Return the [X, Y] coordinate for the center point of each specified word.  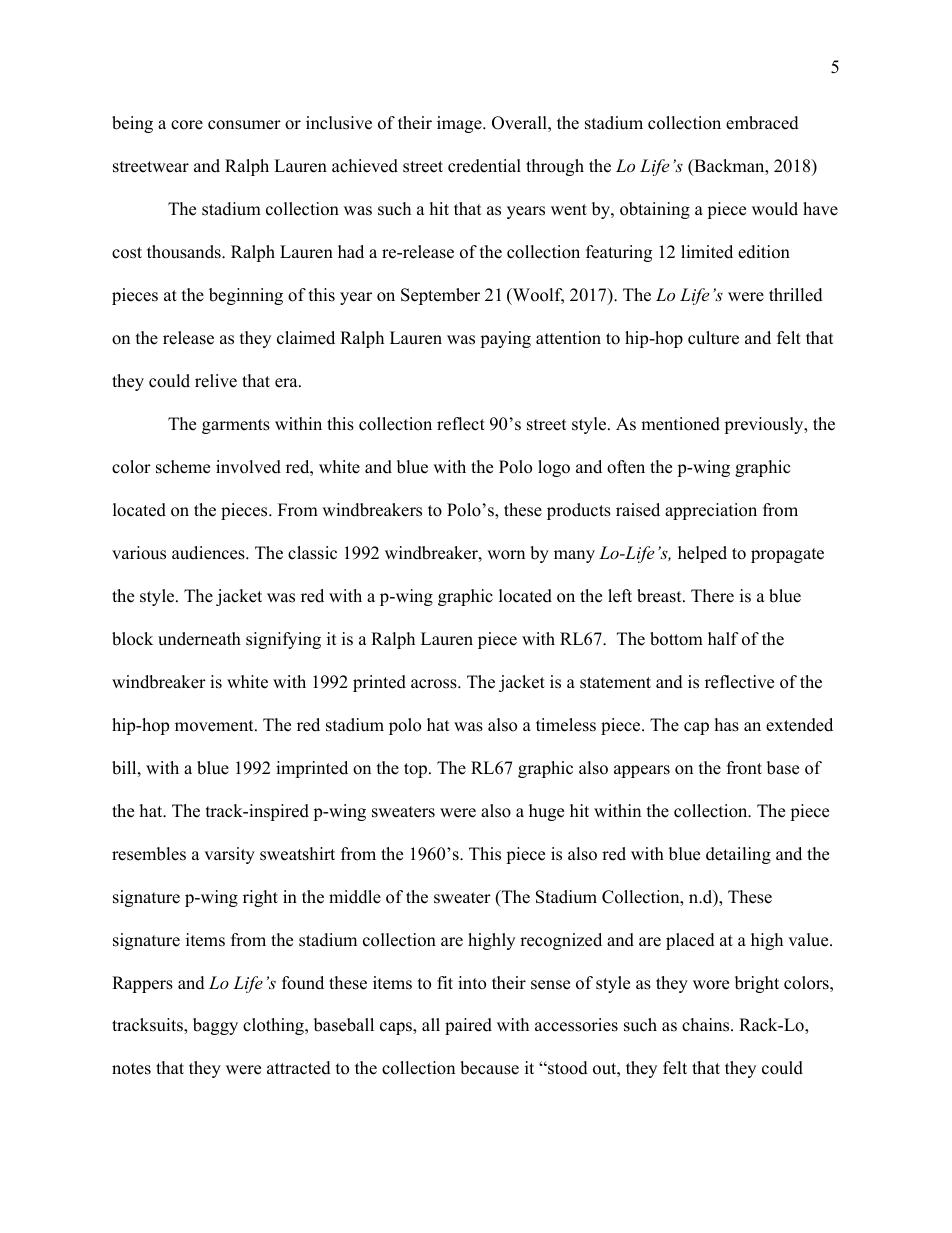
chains [707, 1025]
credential [484, 166]
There [712, 596]
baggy [215, 1026]
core [187, 125]
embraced [762, 123]
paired [468, 1026]
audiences [209, 553]
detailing [738, 855]
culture [713, 338]
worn [506, 555]
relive [216, 381]
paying [505, 339]
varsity [229, 855]
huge [546, 812]
